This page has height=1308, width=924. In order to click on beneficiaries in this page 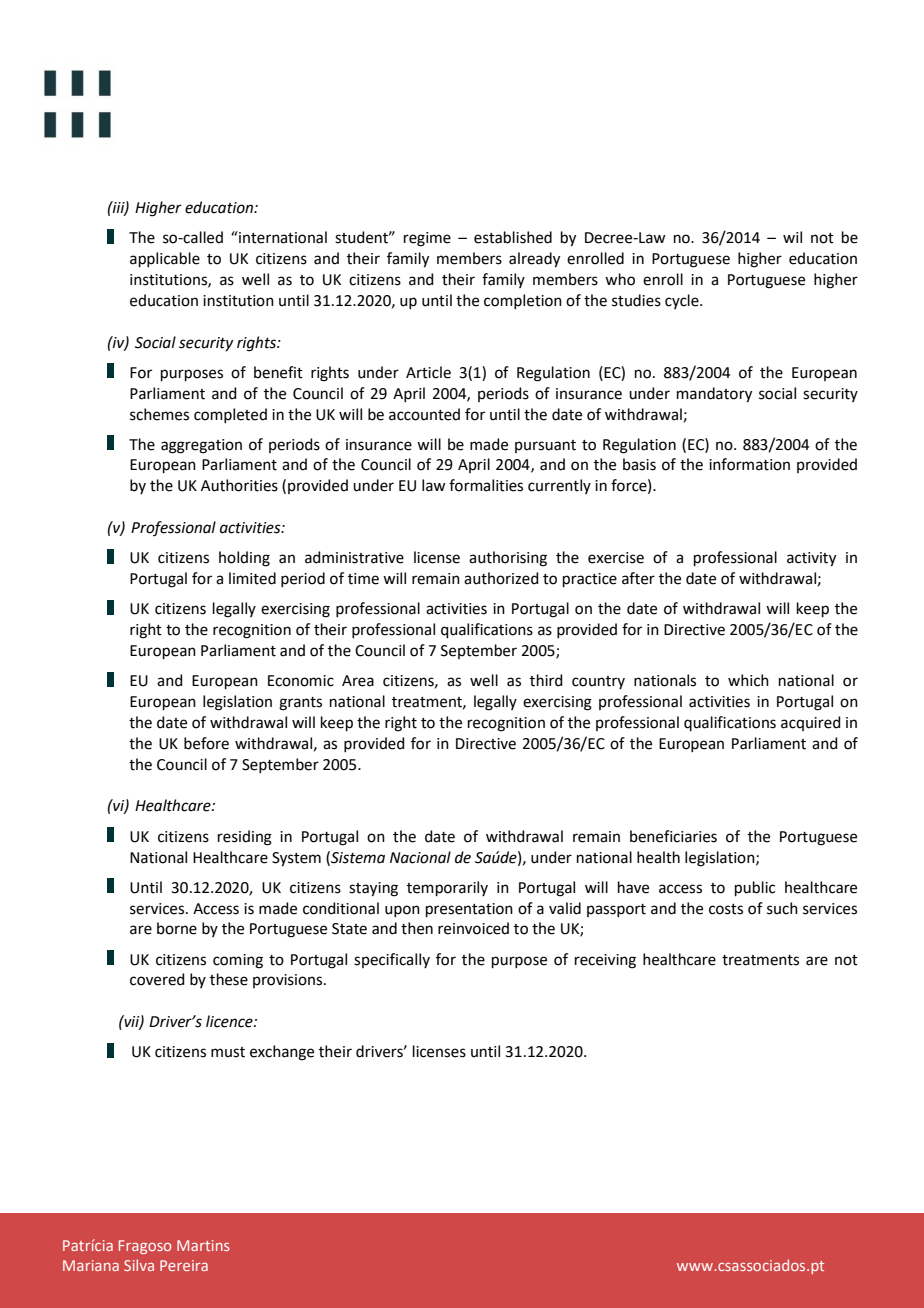, I will do `click(673, 836)`.
